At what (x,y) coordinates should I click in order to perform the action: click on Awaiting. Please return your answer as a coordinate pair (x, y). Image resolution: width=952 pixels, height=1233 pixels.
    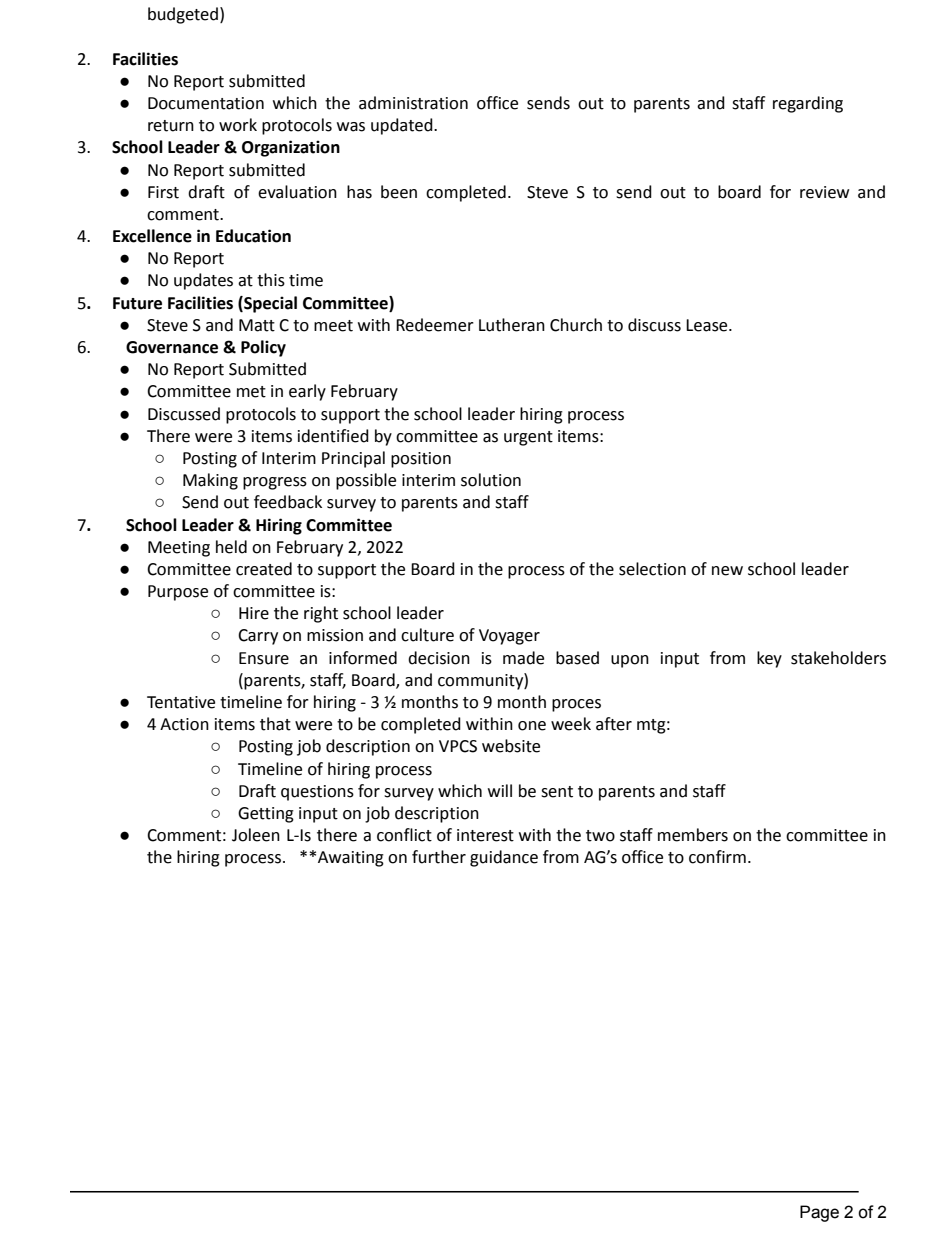
    Looking at the image, I should click on (351, 859).
